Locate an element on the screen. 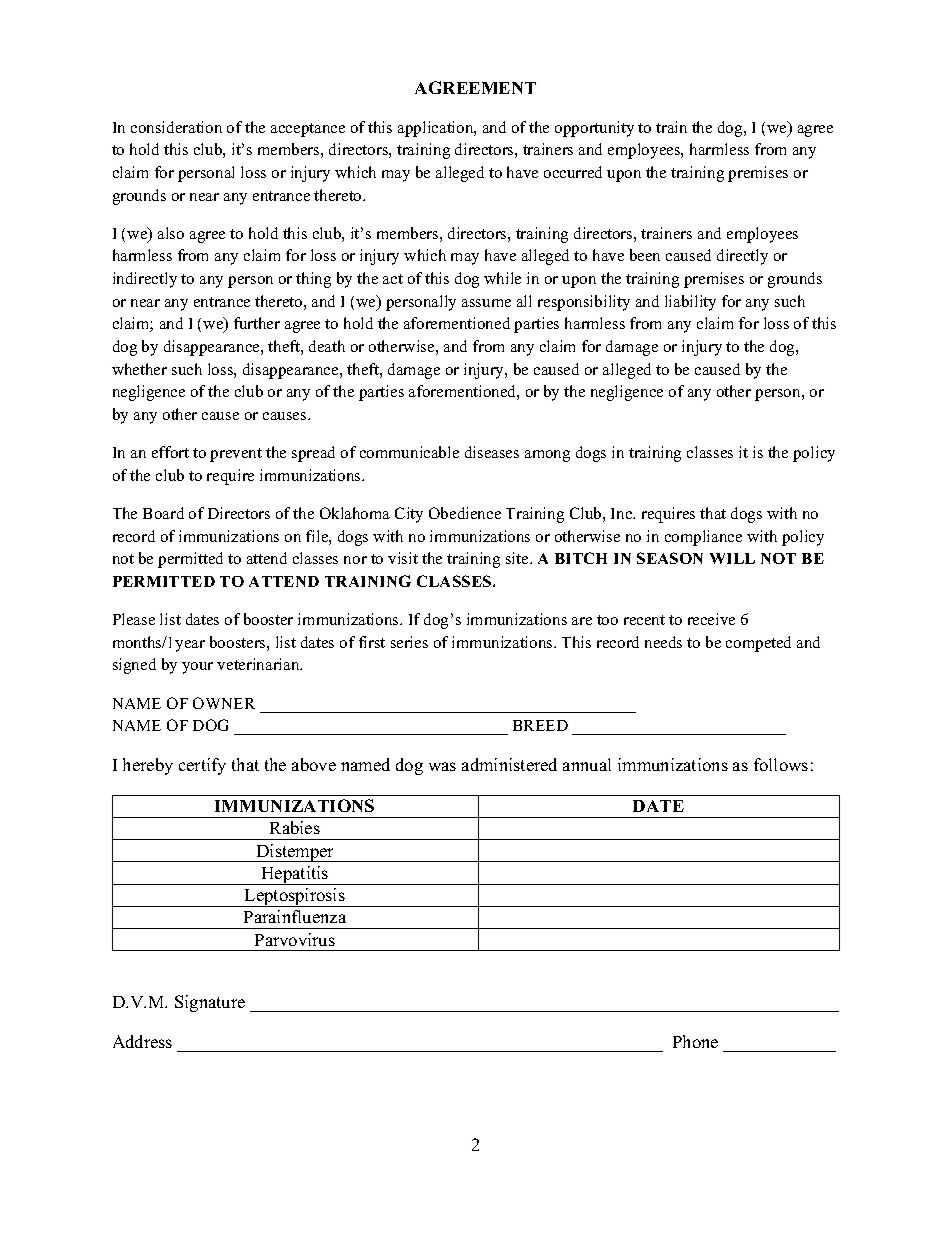 This screenshot has width=952, height=1233. WILL is located at coordinates (732, 558).
